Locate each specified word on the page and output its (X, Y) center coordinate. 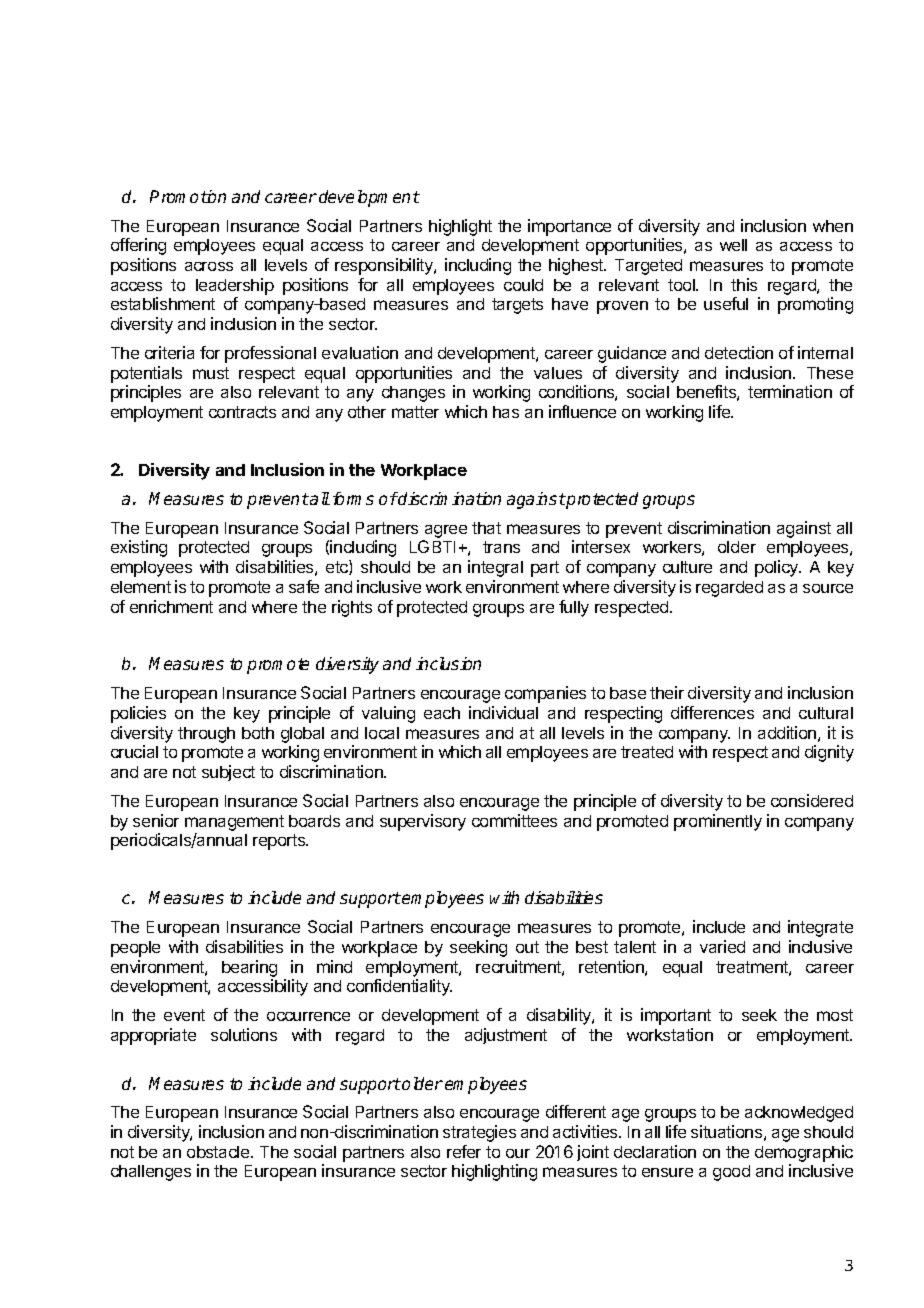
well (733, 245)
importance (569, 227)
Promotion (188, 196)
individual (503, 712)
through (206, 735)
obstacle (219, 1152)
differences (712, 712)
